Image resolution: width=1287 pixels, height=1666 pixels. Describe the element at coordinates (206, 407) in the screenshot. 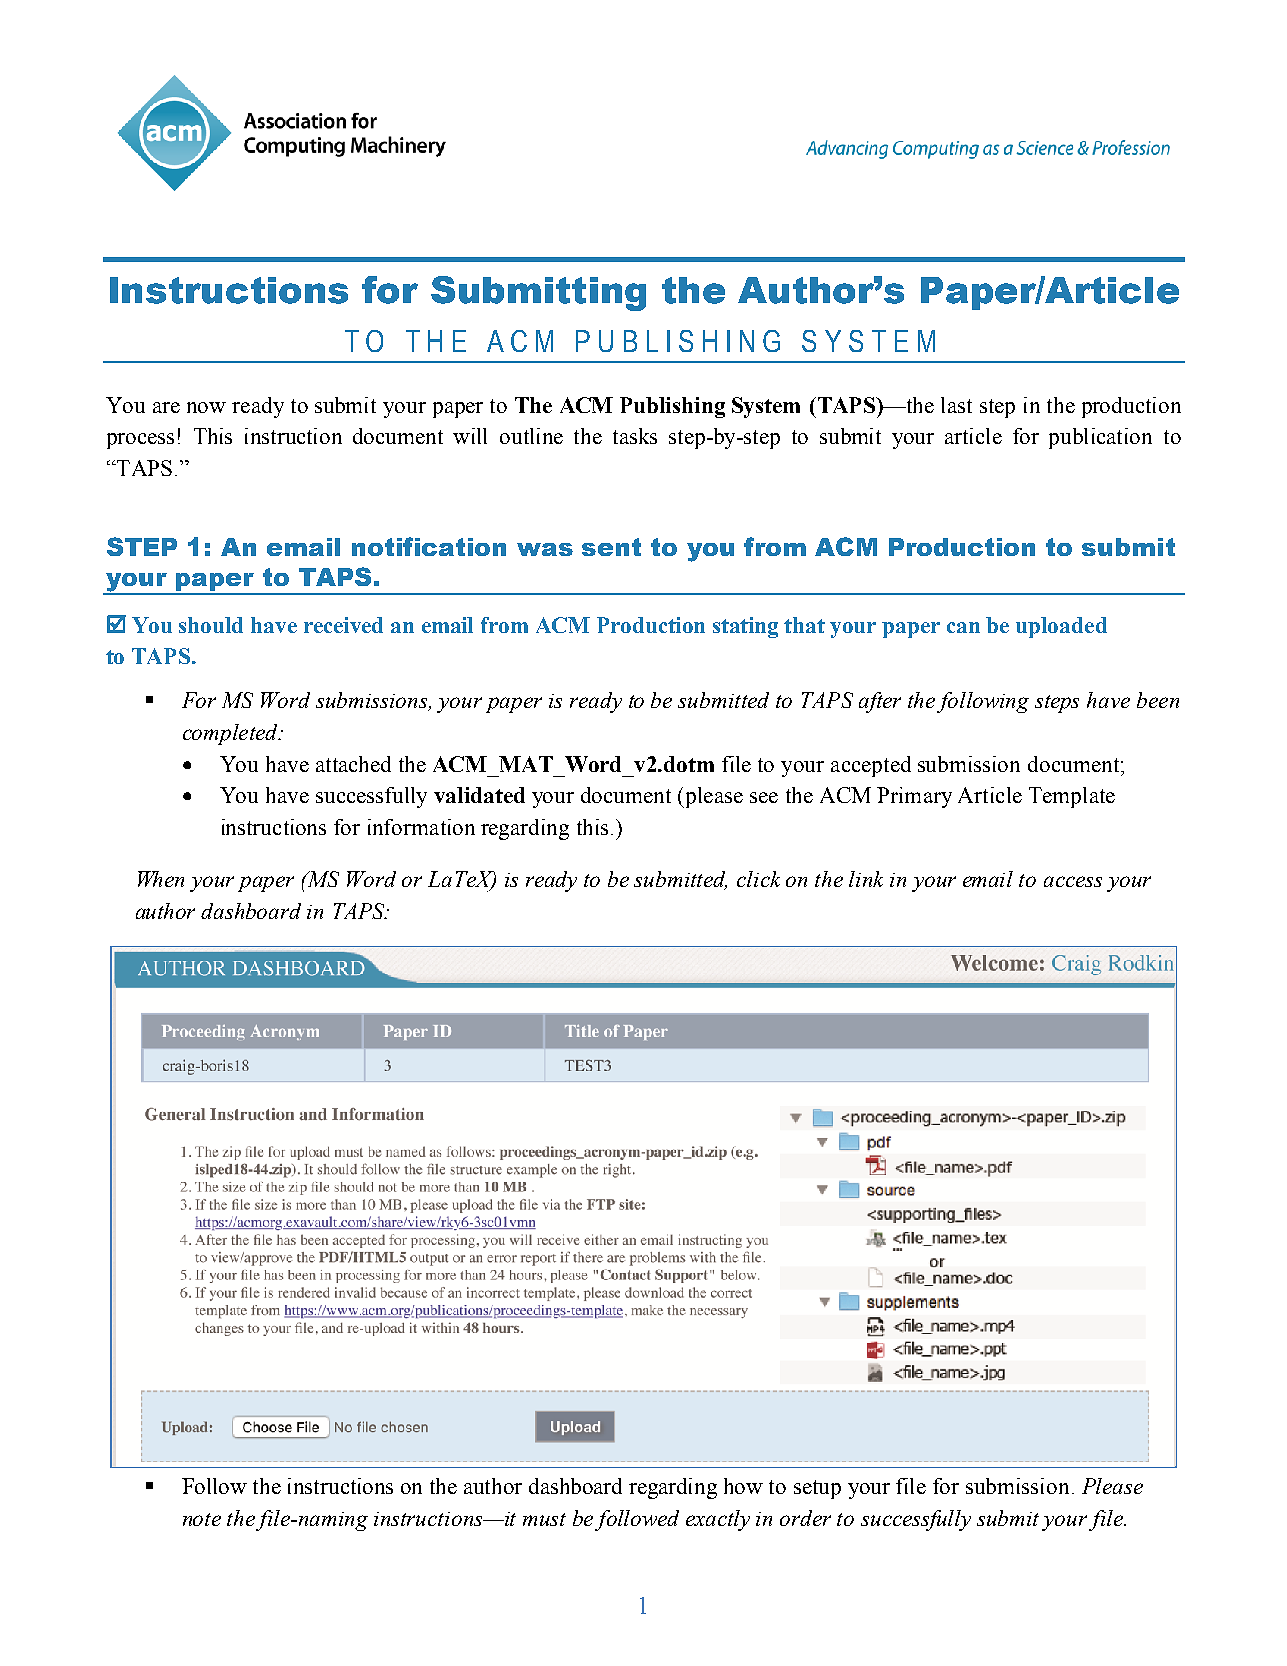

I see `now` at that location.
